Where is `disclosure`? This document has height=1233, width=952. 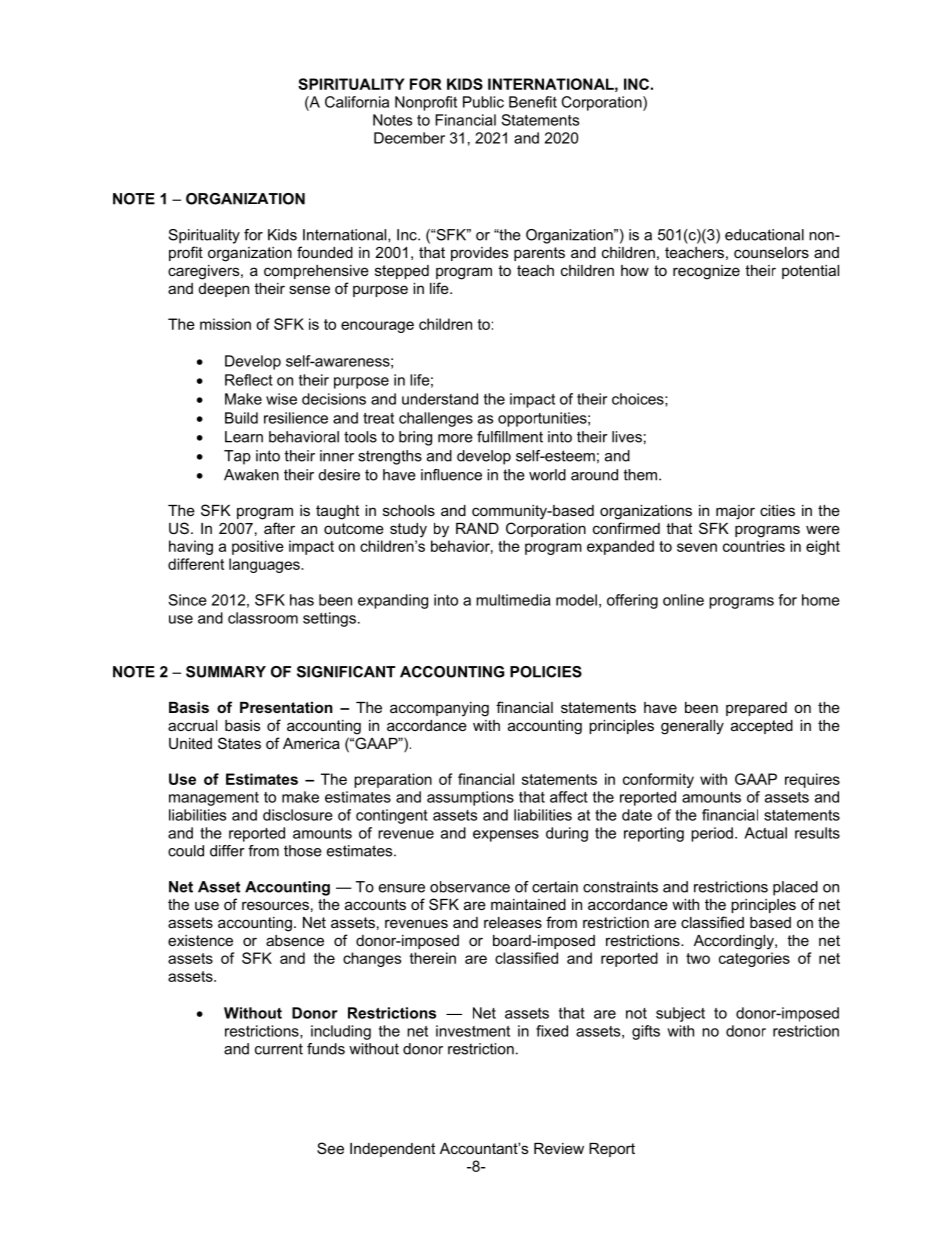
disclosure is located at coordinates (298, 815).
